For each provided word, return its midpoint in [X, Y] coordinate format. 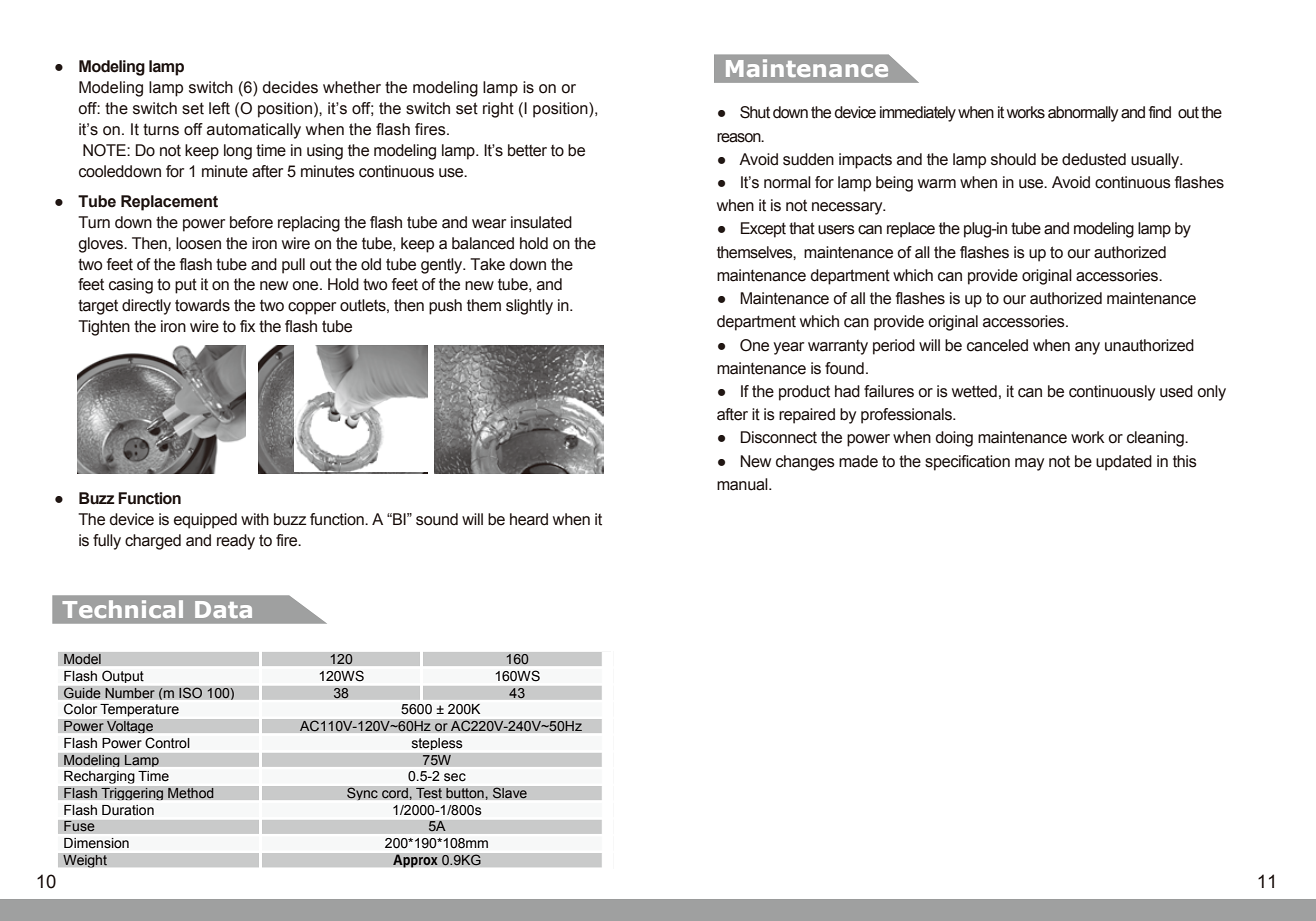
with [255, 519]
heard [529, 519]
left [219, 108]
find [1160, 112]
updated [1124, 463]
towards [202, 305]
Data [223, 609]
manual [743, 484]
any [1087, 348]
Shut [755, 112]
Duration [128, 810]
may [1029, 464]
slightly [529, 307]
